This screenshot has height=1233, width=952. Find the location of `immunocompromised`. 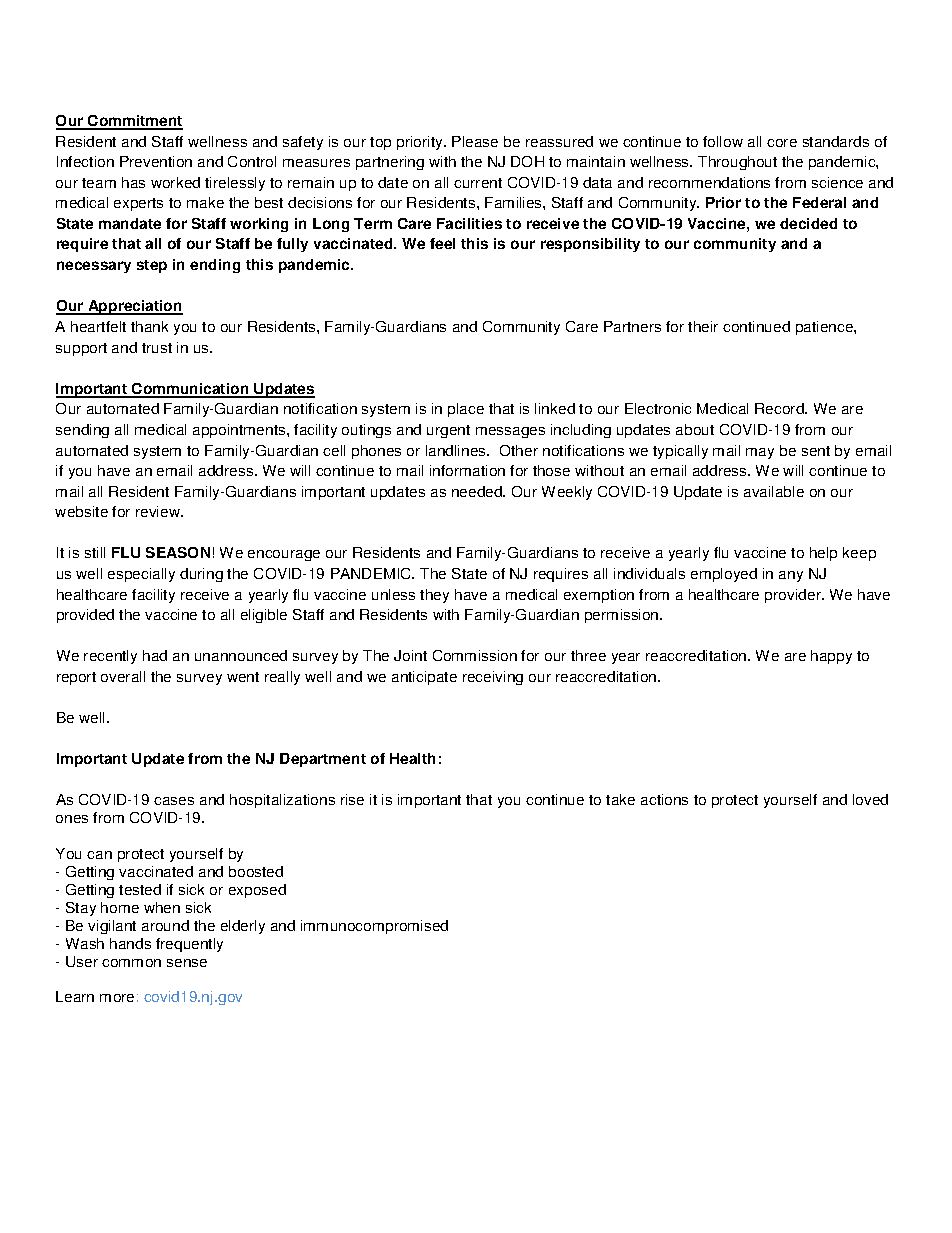

immunocompromised is located at coordinates (374, 927).
